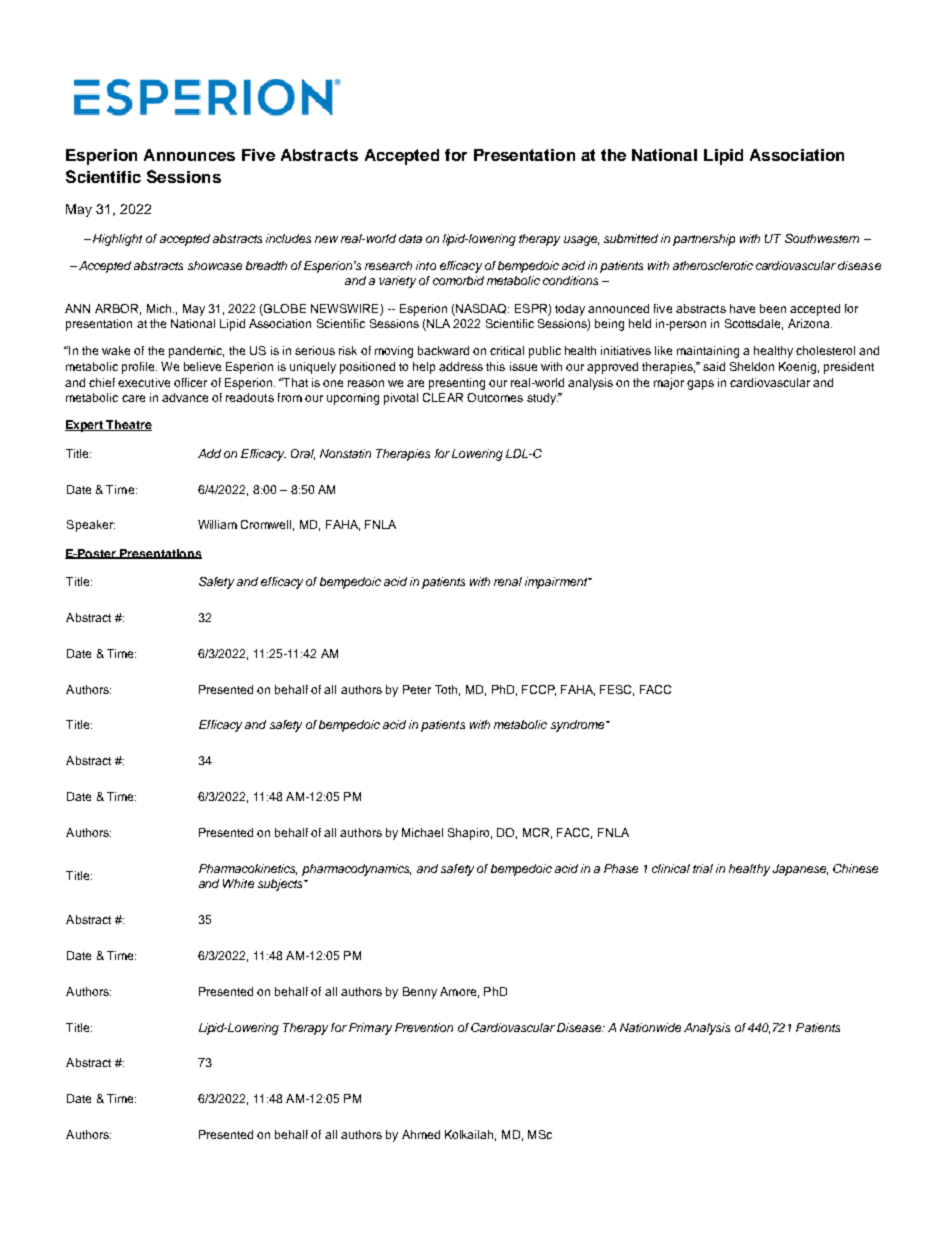  What do you see at coordinates (189, 155) in the document?
I see `Announces` at bounding box center [189, 155].
